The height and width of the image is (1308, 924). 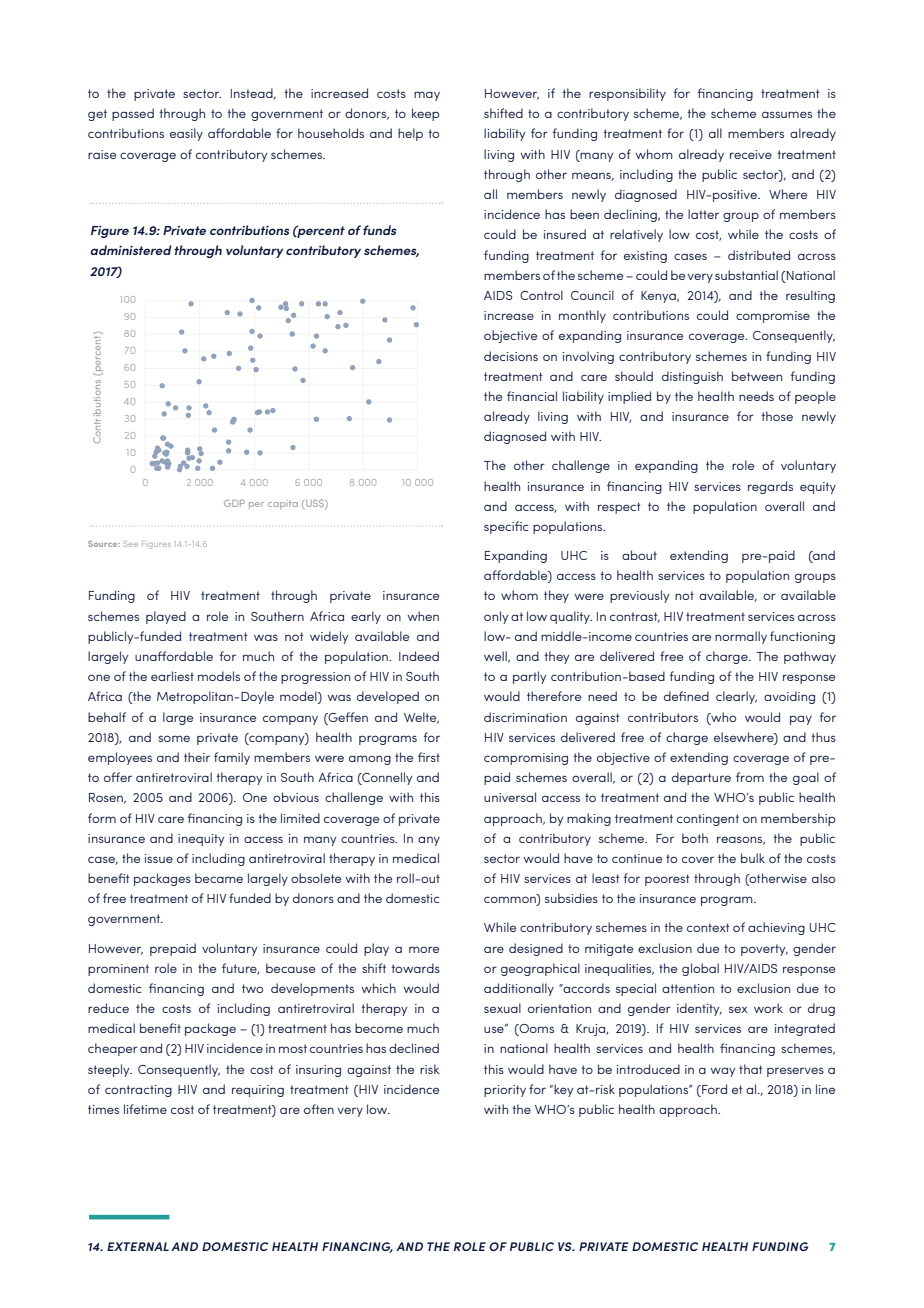 What do you see at coordinates (741, 637) in the image?
I see `normally` at bounding box center [741, 637].
